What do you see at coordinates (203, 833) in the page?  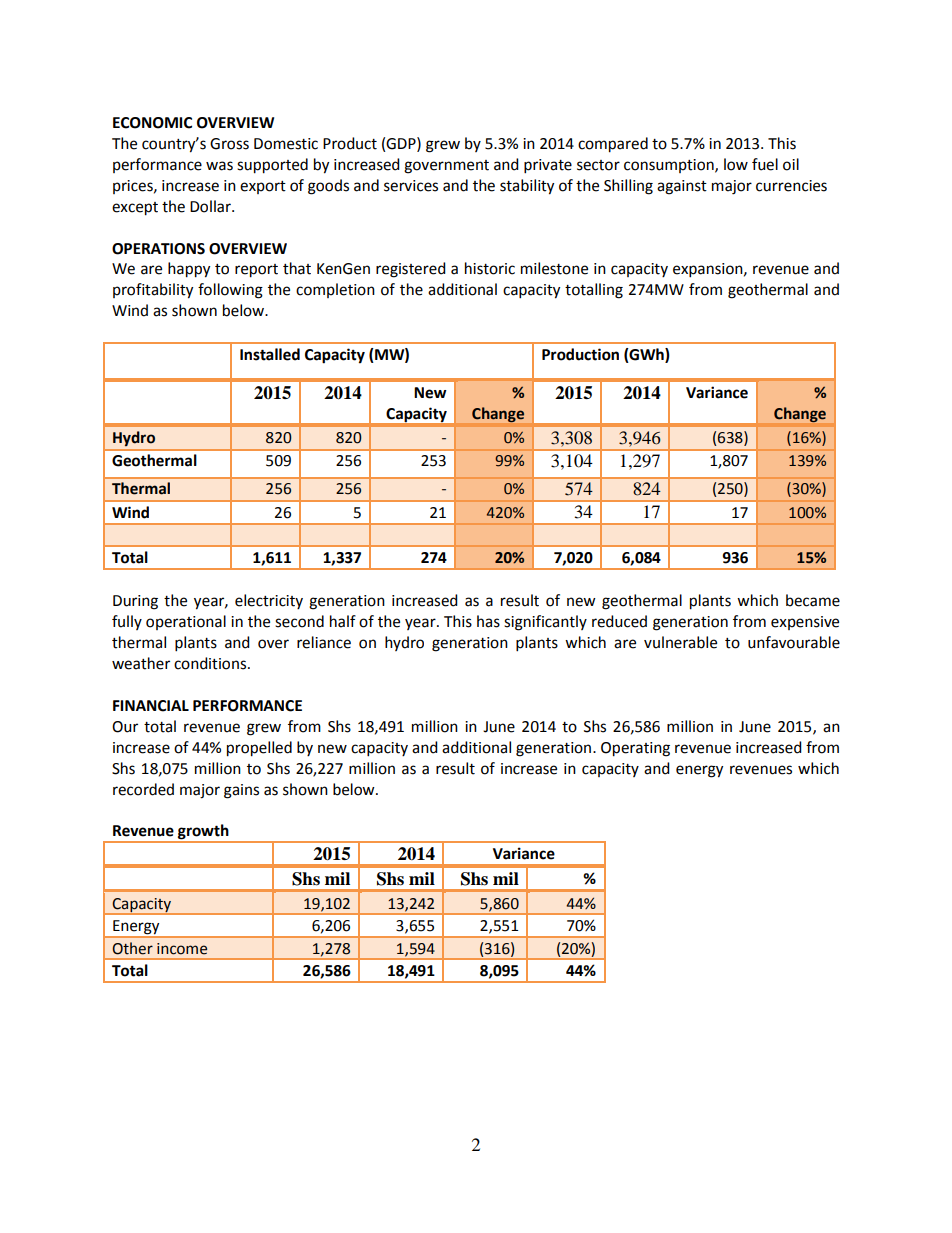 I see `growth` at bounding box center [203, 833].
